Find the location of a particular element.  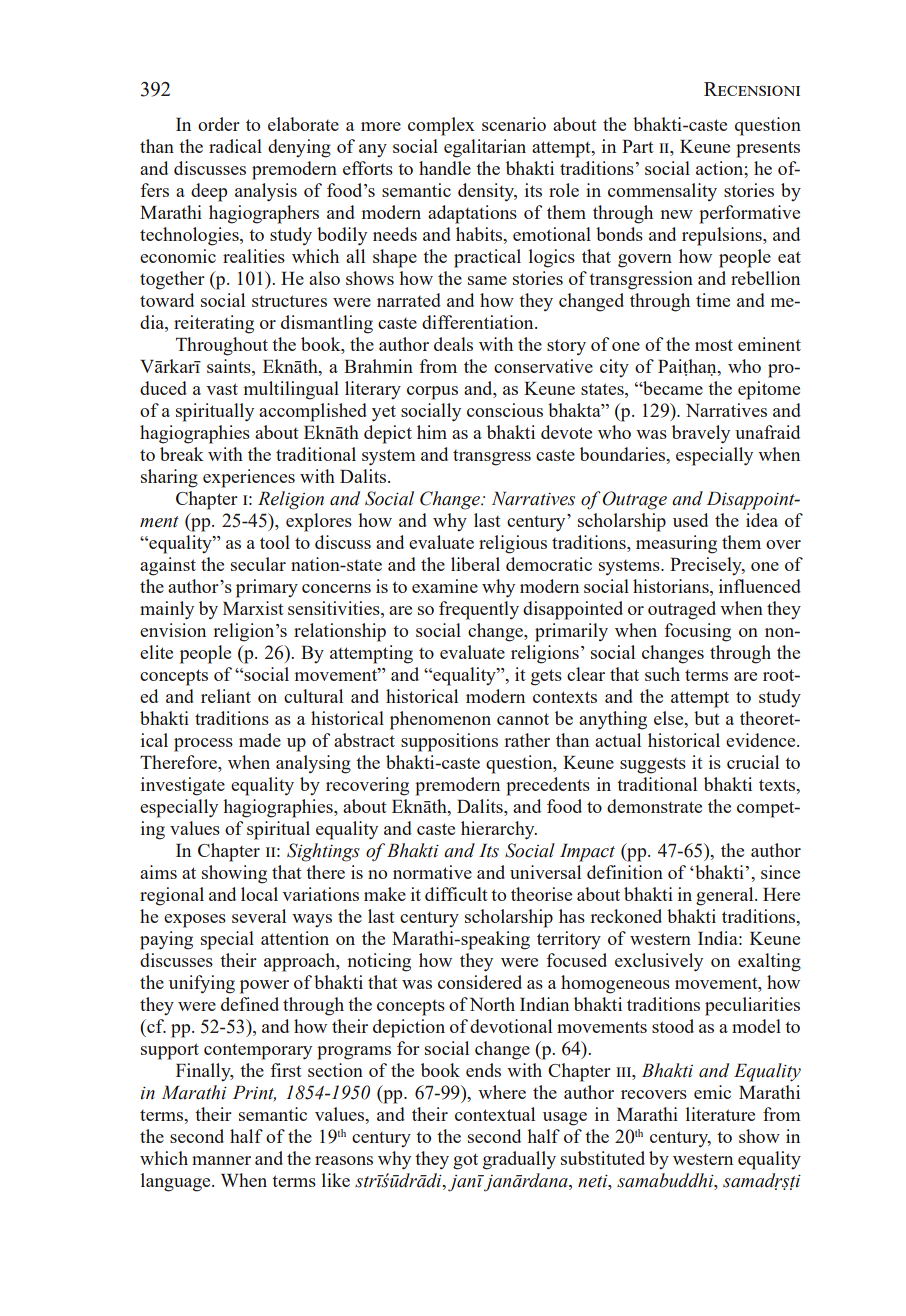

general is located at coordinates (726, 896).
